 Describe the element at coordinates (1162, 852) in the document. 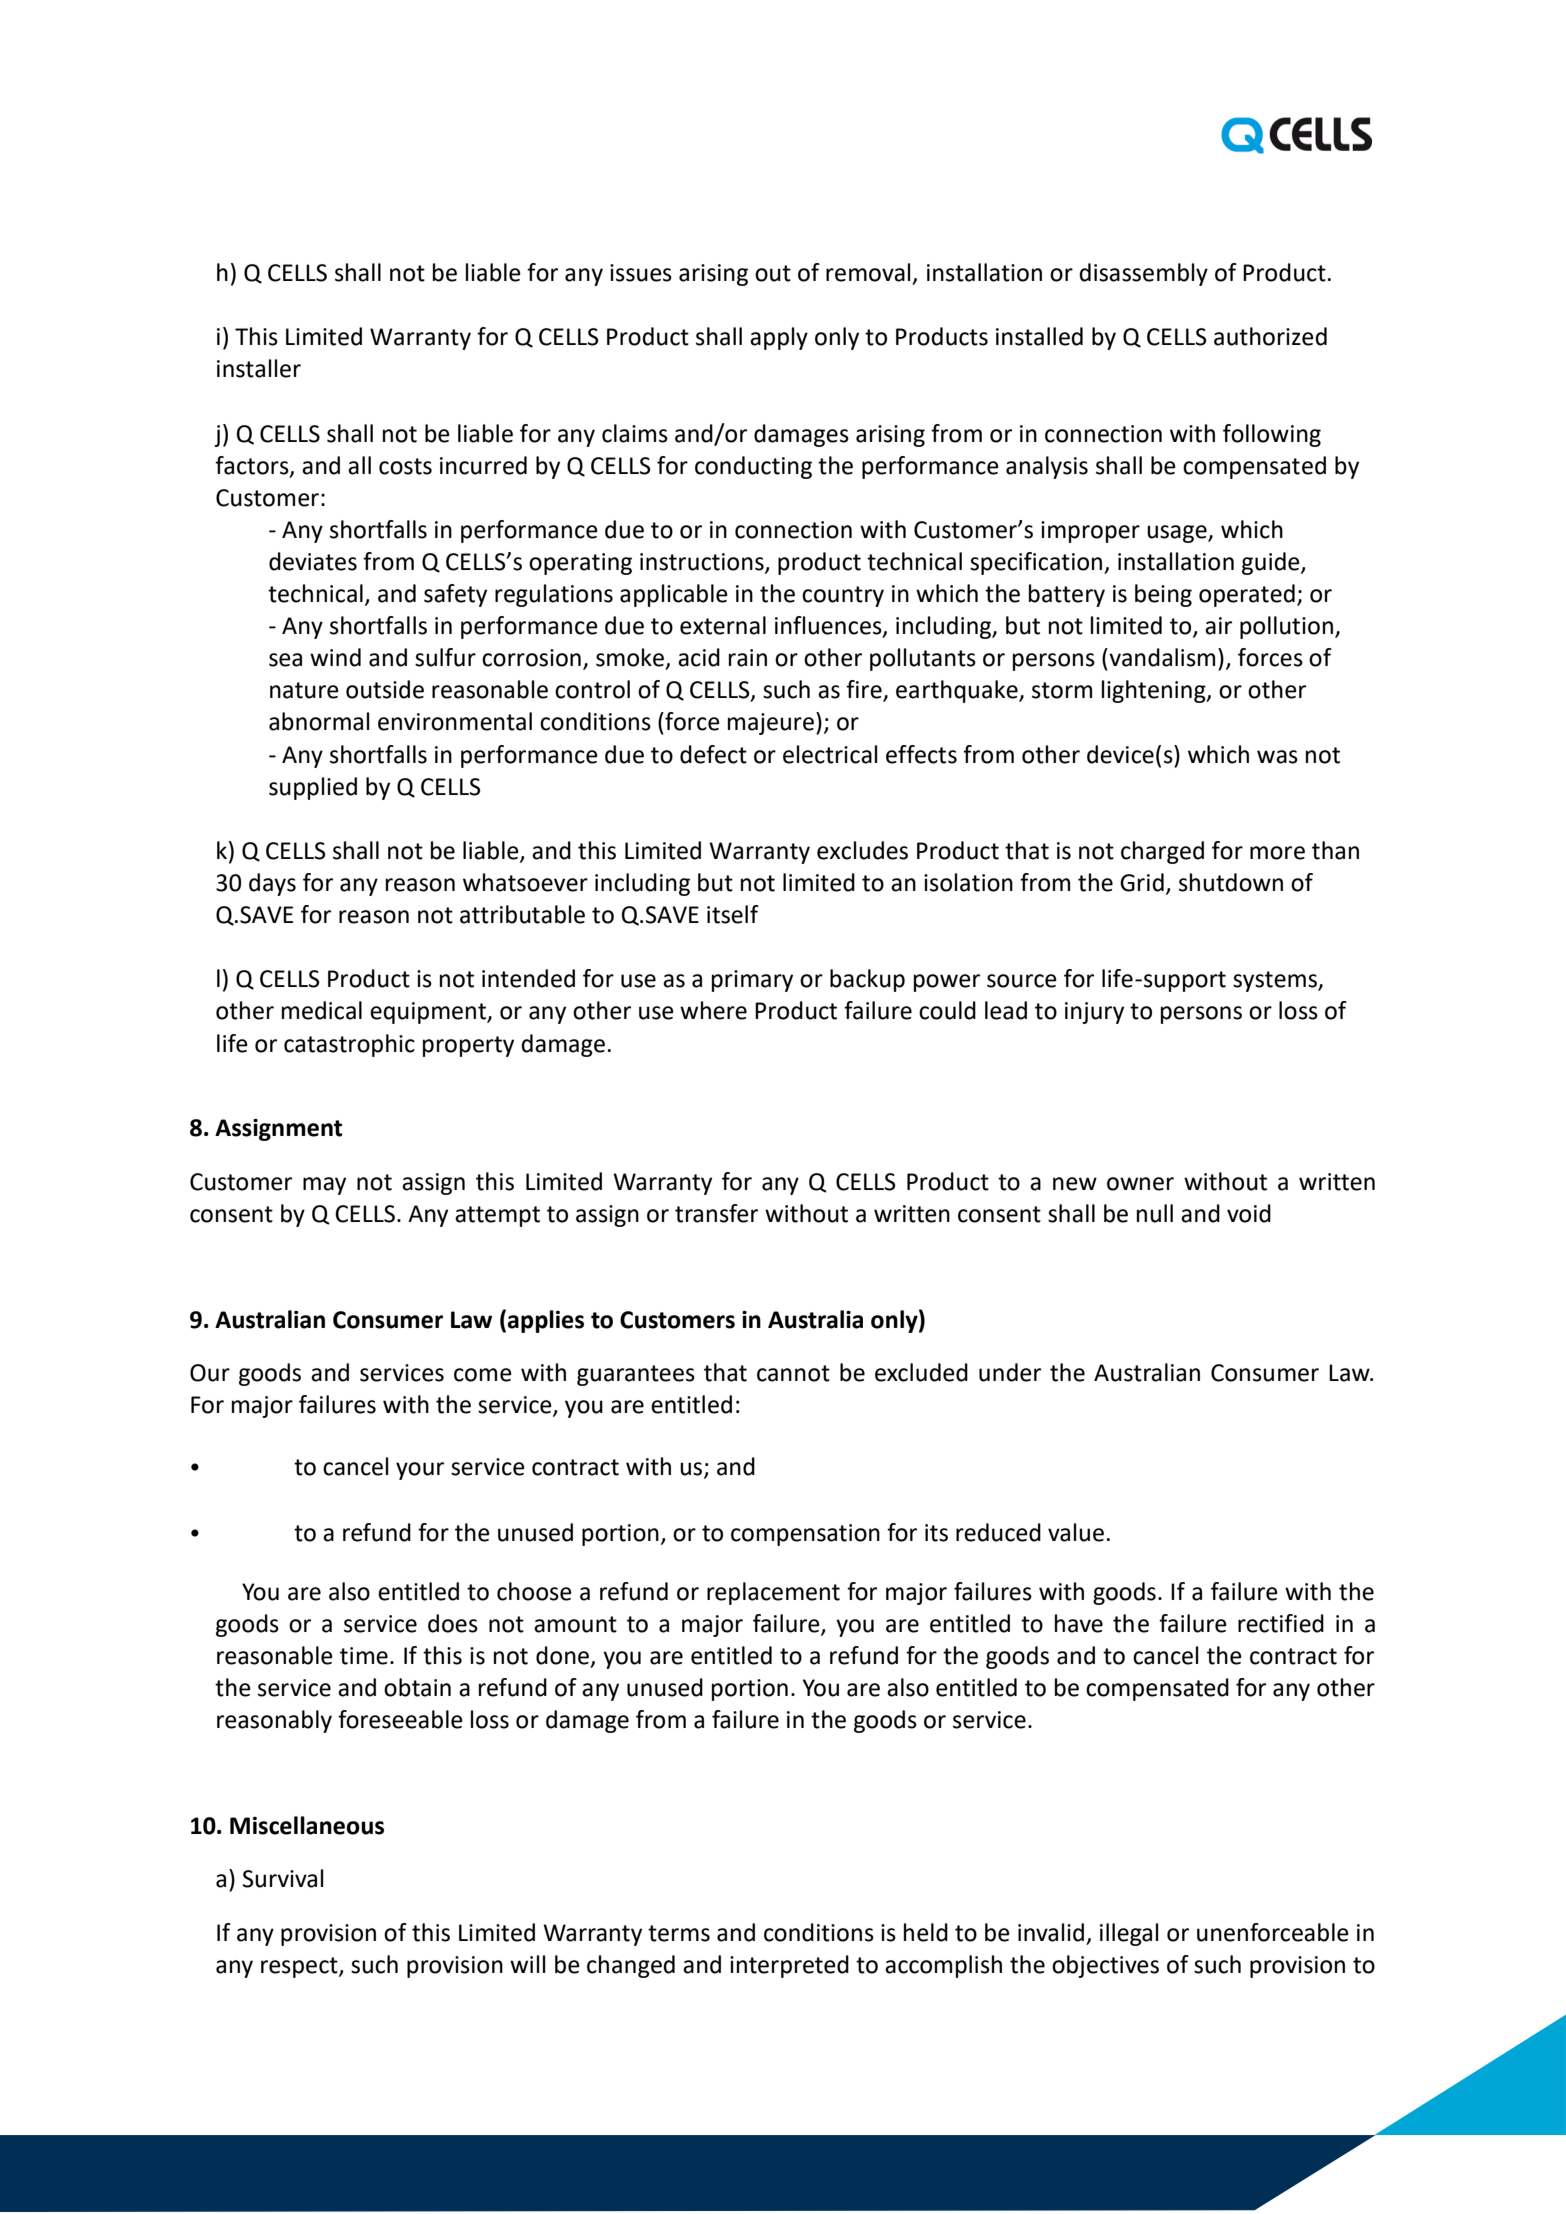

I see `charged` at that location.
